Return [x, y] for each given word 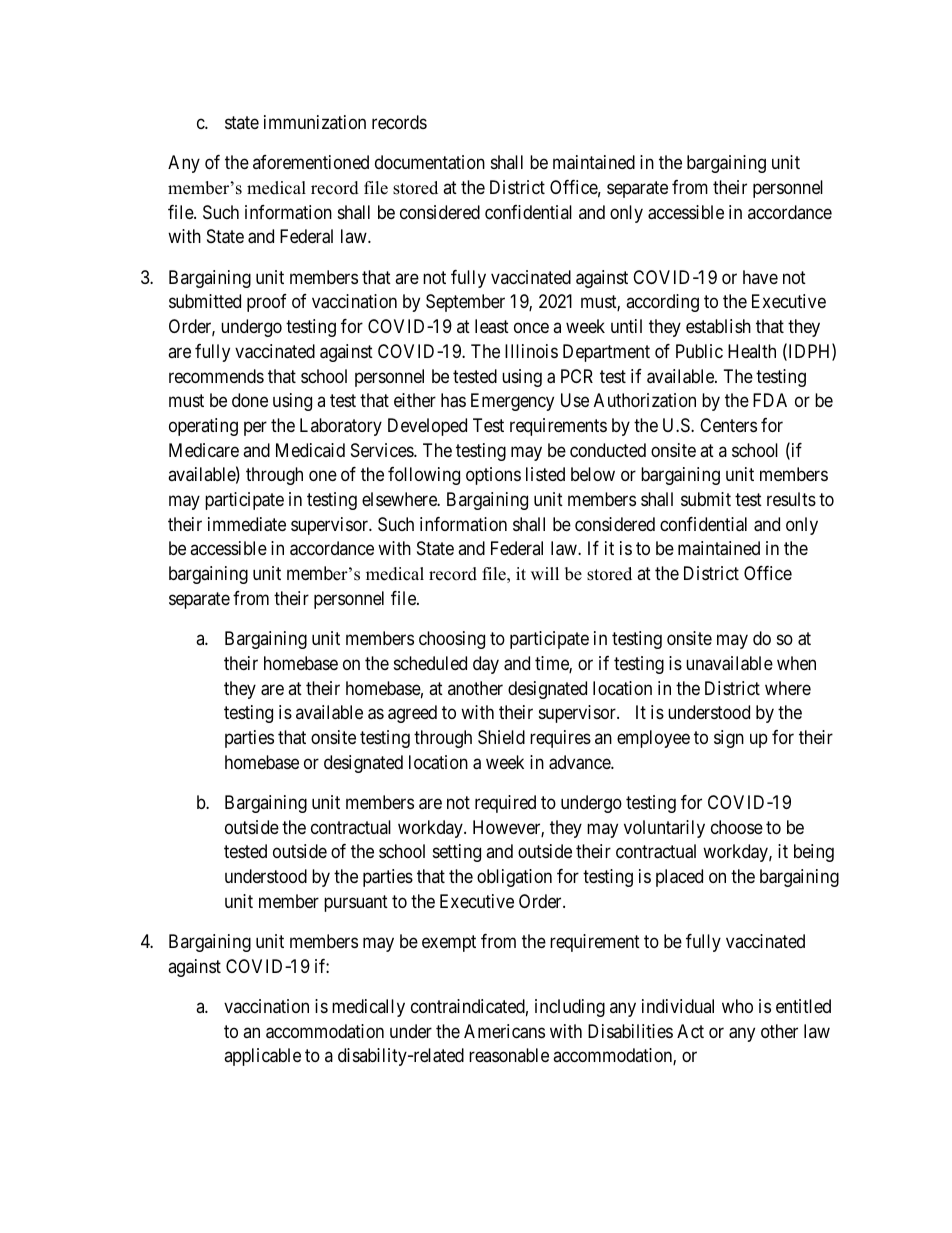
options [493, 476]
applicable [262, 1057]
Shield [501, 737]
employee [653, 739]
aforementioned [311, 162]
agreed [412, 714]
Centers [728, 425]
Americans [504, 1031]
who [737, 1006]
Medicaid [310, 450]
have [760, 277]
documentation [430, 162]
